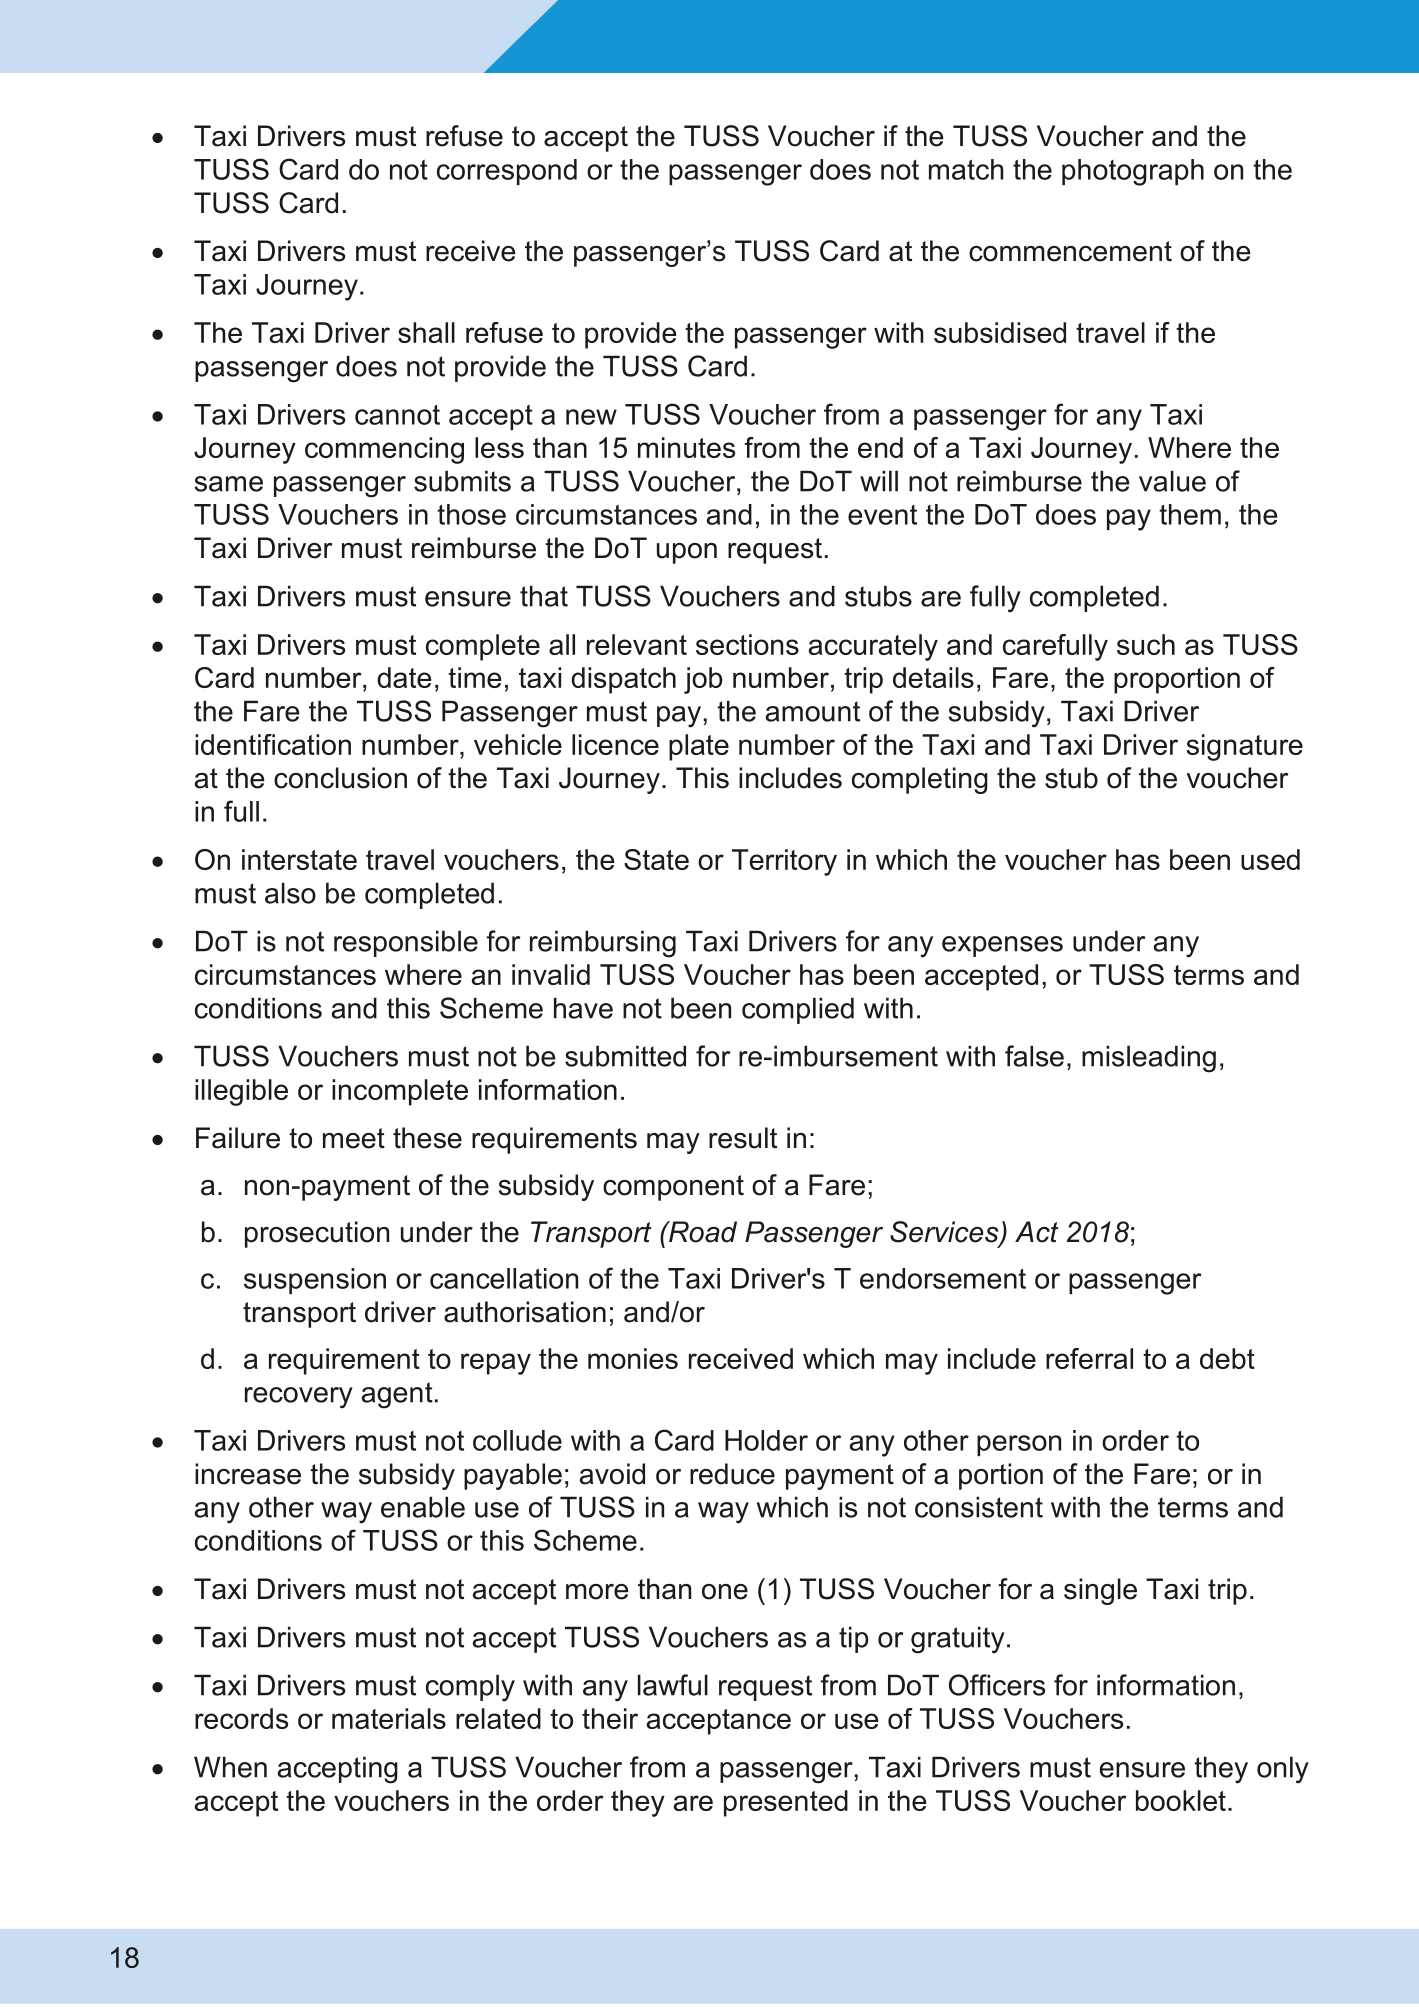  What do you see at coordinates (1149, 1059) in the page?
I see `misleading` at bounding box center [1149, 1059].
